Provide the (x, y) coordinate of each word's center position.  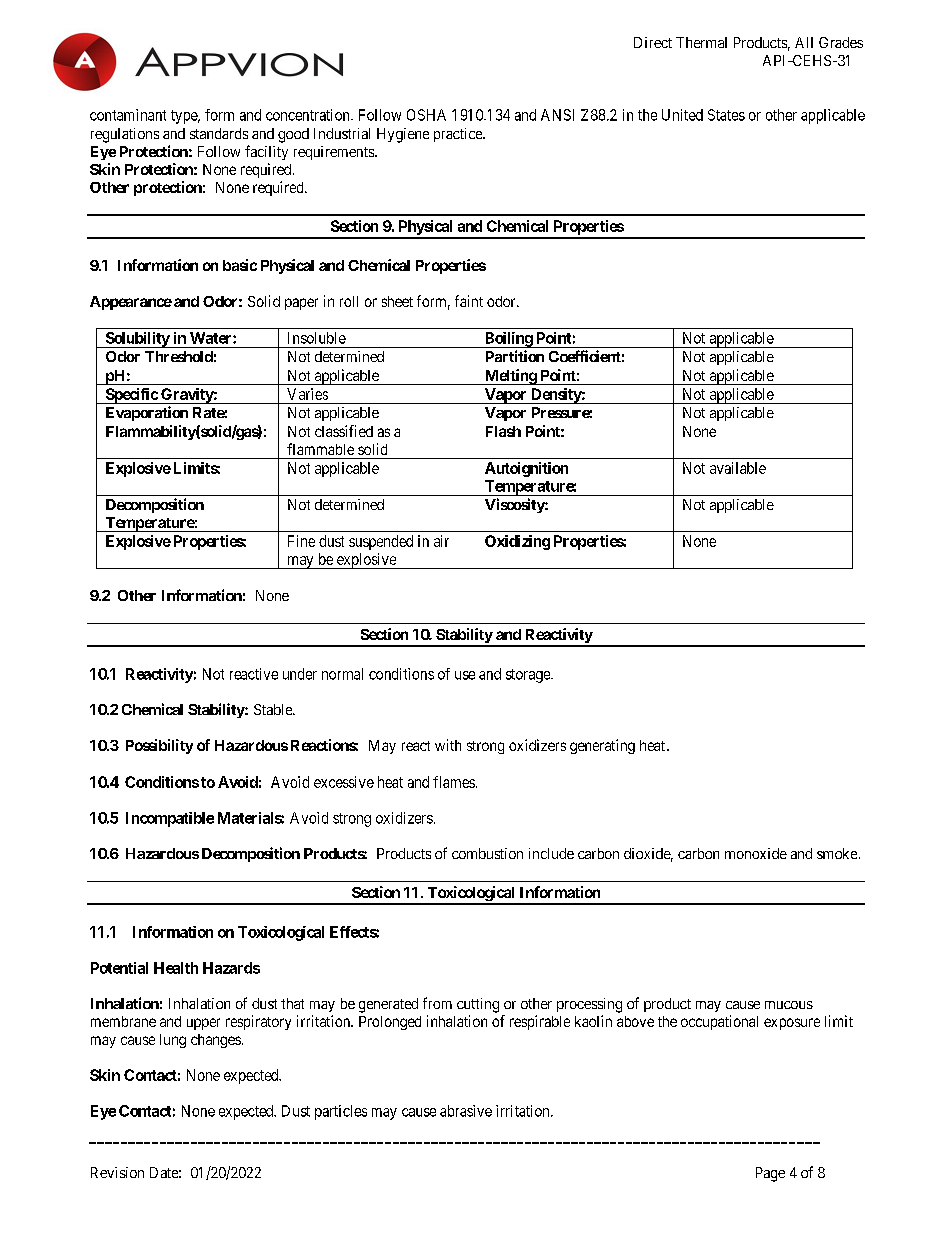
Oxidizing (517, 542)
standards (219, 133)
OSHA (426, 115)
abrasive (466, 1111)
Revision (117, 1172)
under (300, 674)
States (726, 115)
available (738, 468)
